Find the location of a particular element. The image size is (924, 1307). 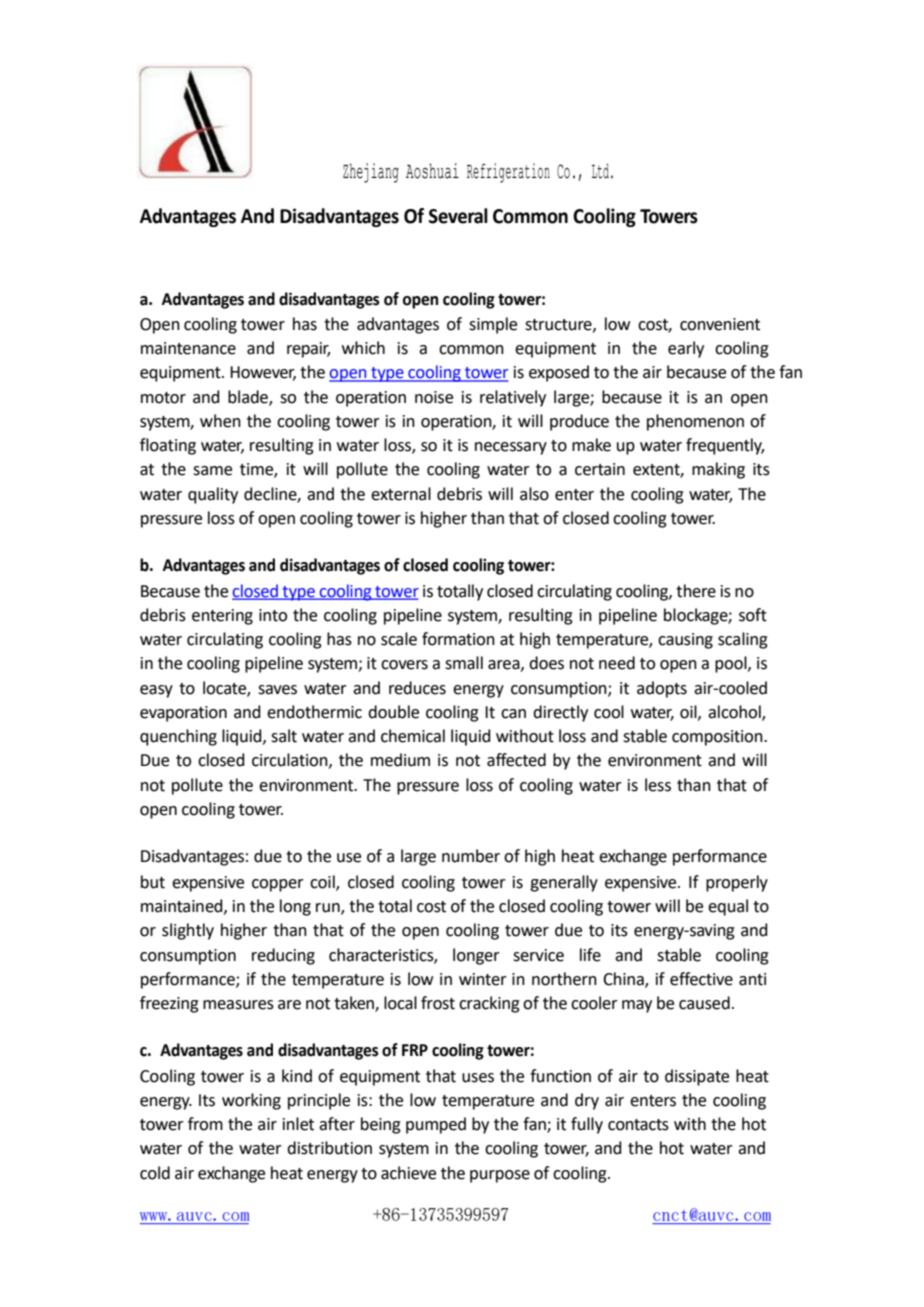

noise is located at coordinates (434, 397).
